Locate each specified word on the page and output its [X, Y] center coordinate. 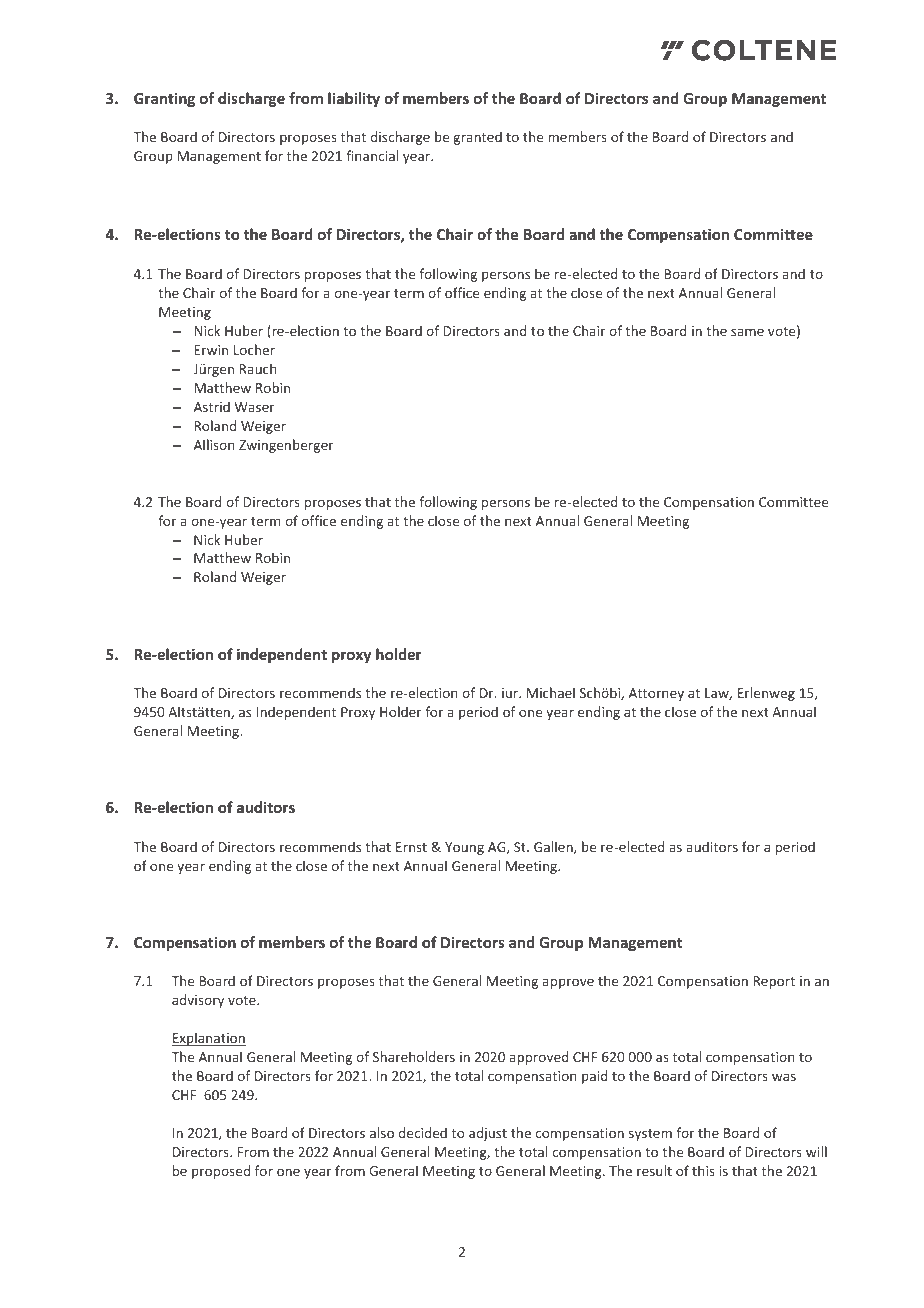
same [747, 332]
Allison [214, 444]
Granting [164, 99]
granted [477, 138]
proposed [221, 1172]
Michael [551, 692]
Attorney [656, 694]
